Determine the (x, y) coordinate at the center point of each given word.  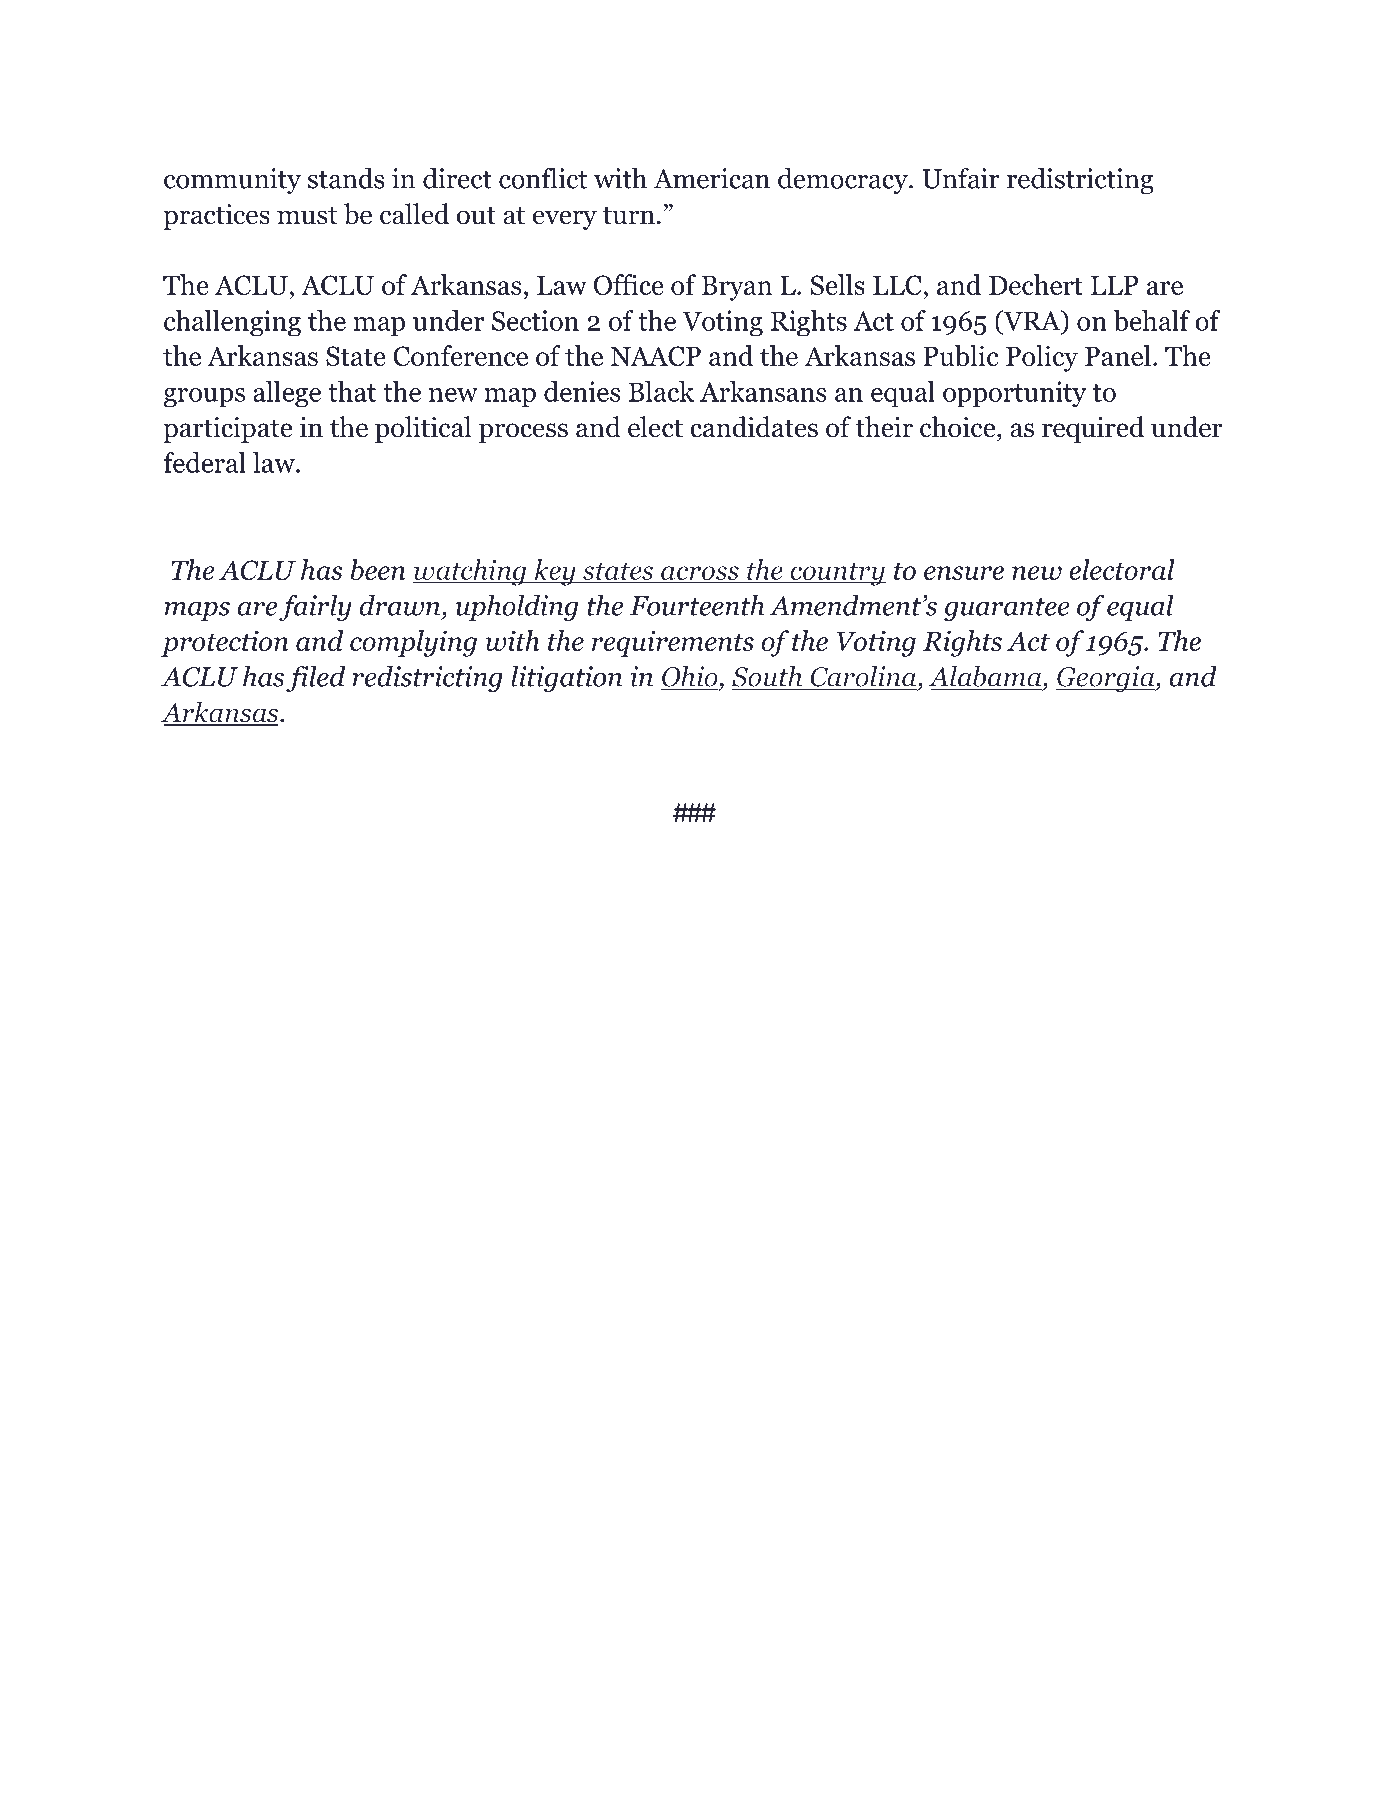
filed (315, 678)
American (712, 178)
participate (227, 430)
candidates (754, 427)
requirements (673, 643)
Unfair (961, 178)
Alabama (986, 676)
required (1093, 429)
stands (346, 178)
